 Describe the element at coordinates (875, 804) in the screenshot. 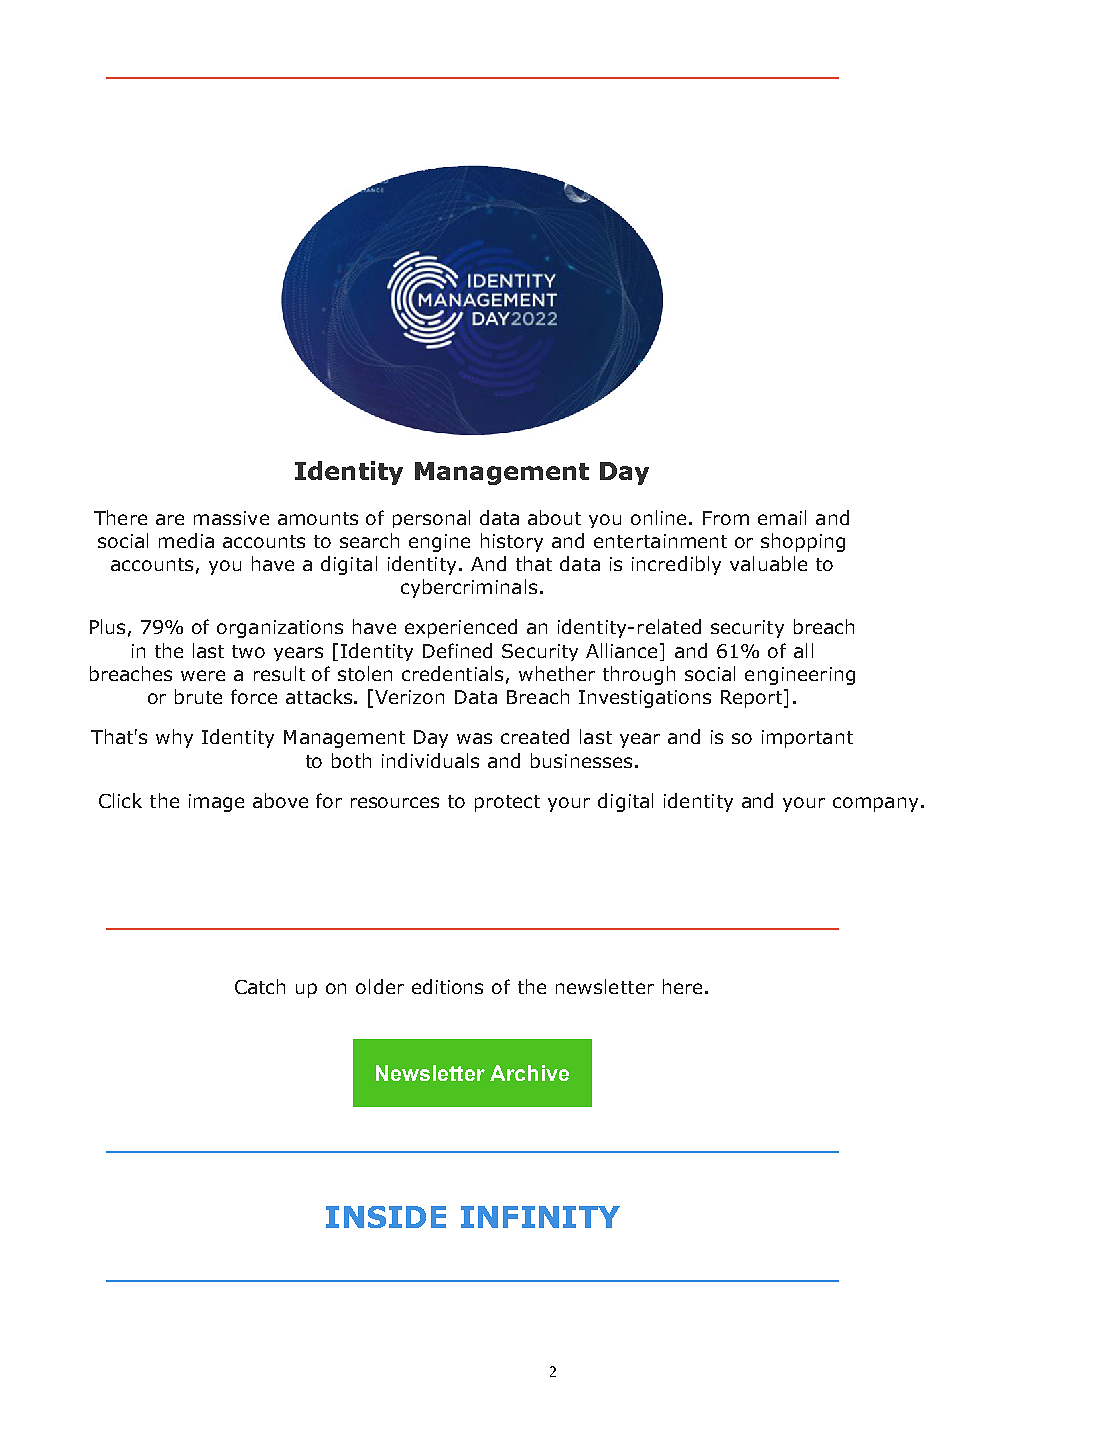

I see `company` at that location.
